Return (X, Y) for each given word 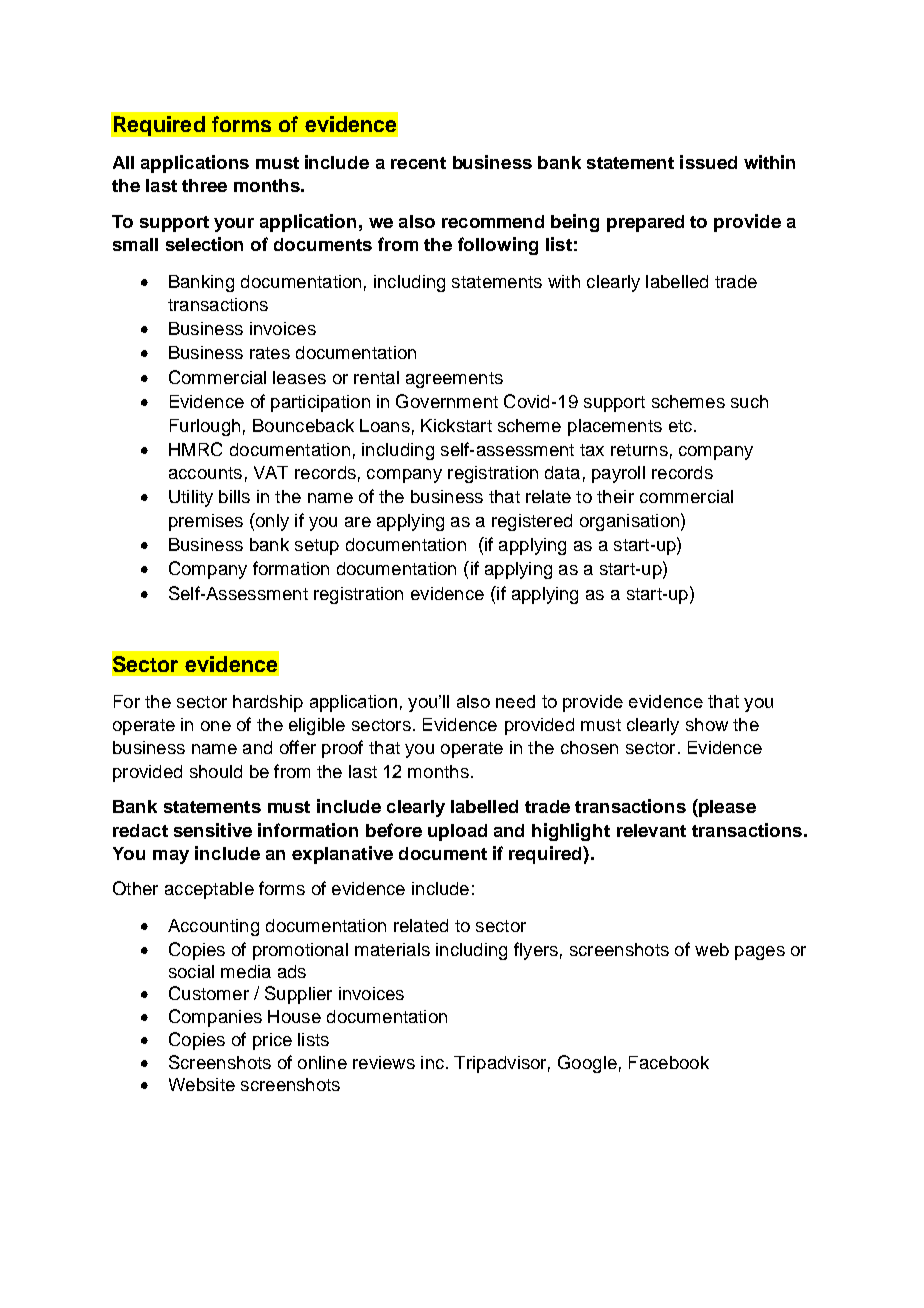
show (707, 724)
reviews (384, 1062)
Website (202, 1084)
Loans (385, 425)
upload (457, 832)
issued (708, 162)
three (204, 185)
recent (418, 163)
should (216, 771)
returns (639, 450)
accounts (205, 473)
